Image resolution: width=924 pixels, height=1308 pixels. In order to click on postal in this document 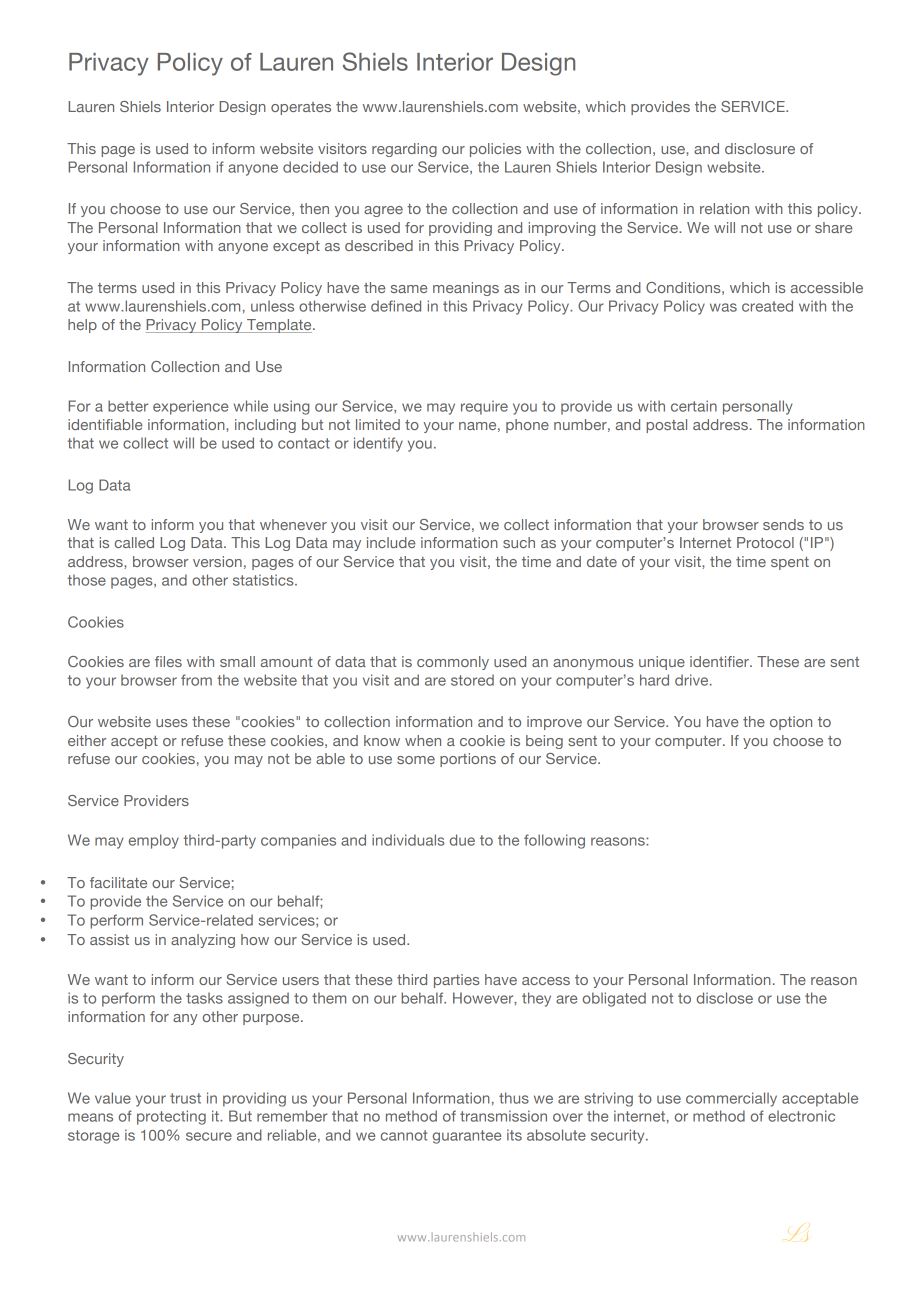, I will do `click(666, 426)`.
